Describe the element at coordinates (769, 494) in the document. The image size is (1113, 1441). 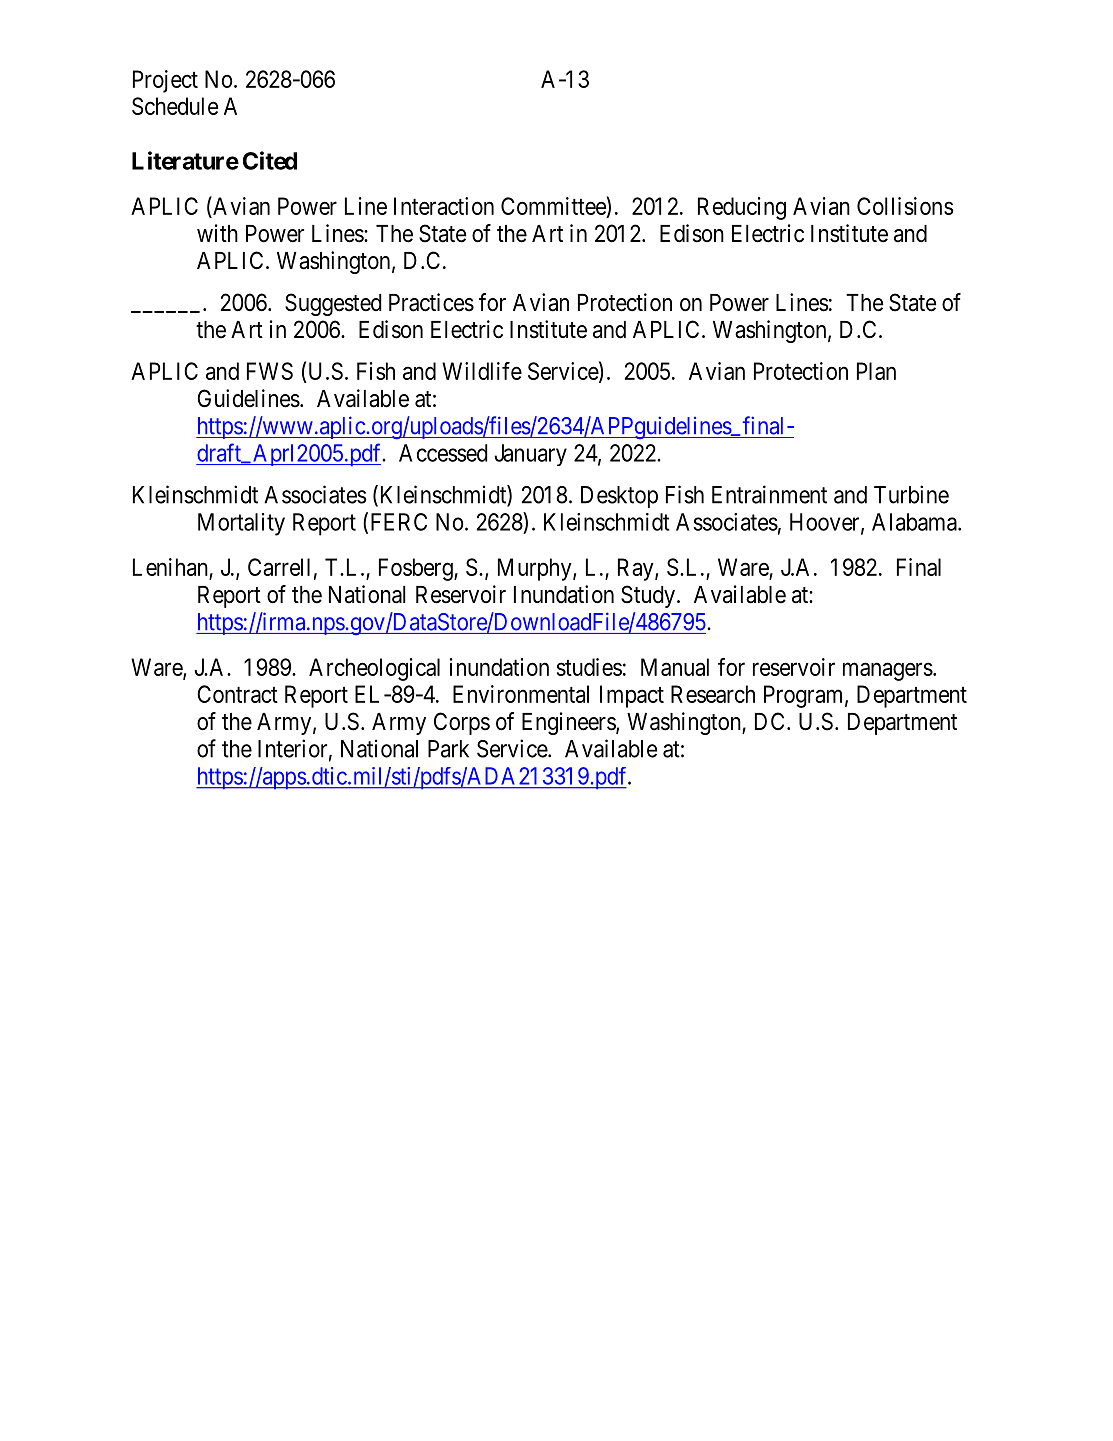
I see `Entrainment` at that location.
